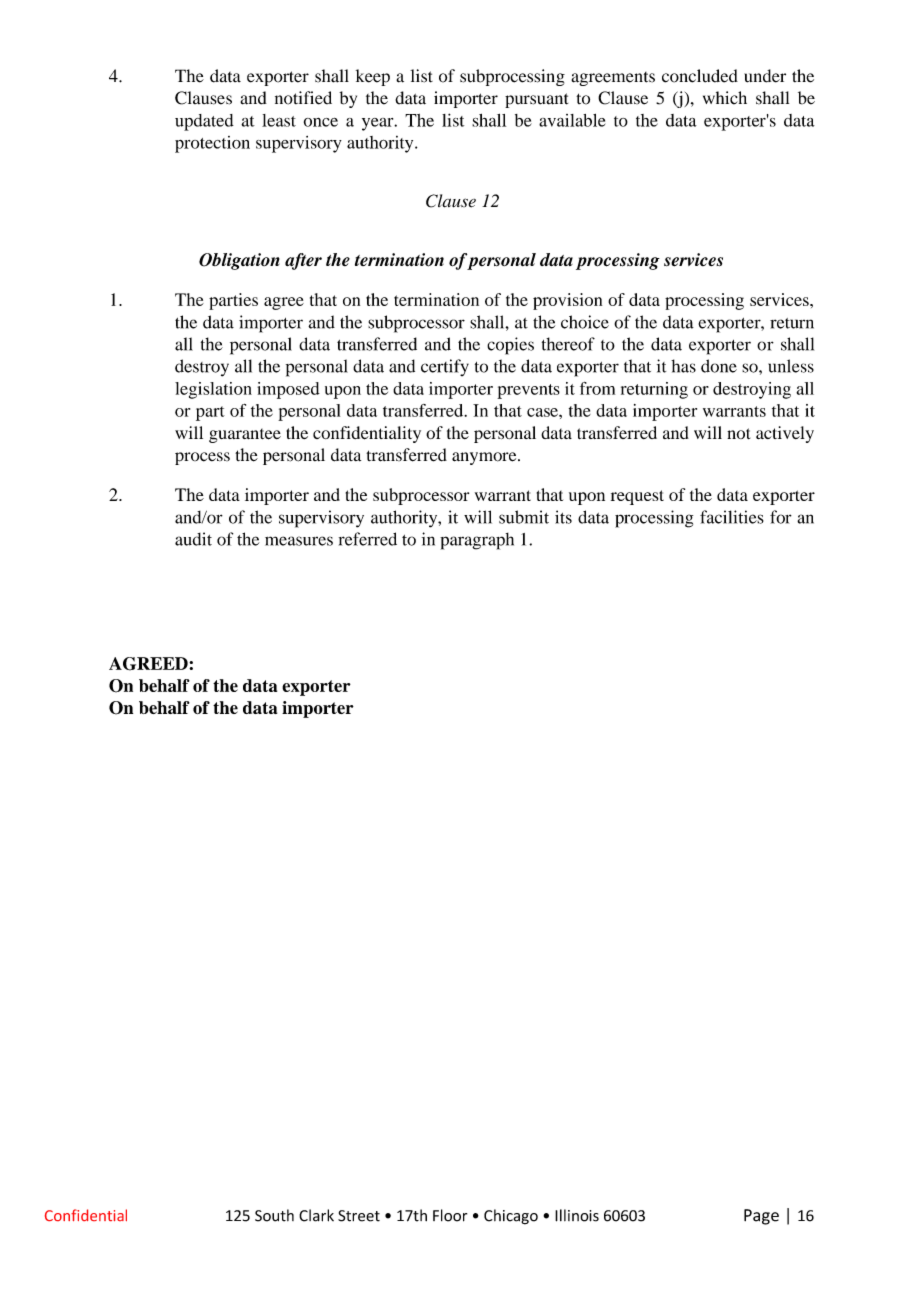 This image has width=924, height=1308. Describe the element at coordinates (279, 120) in the image. I see `least` at that location.
